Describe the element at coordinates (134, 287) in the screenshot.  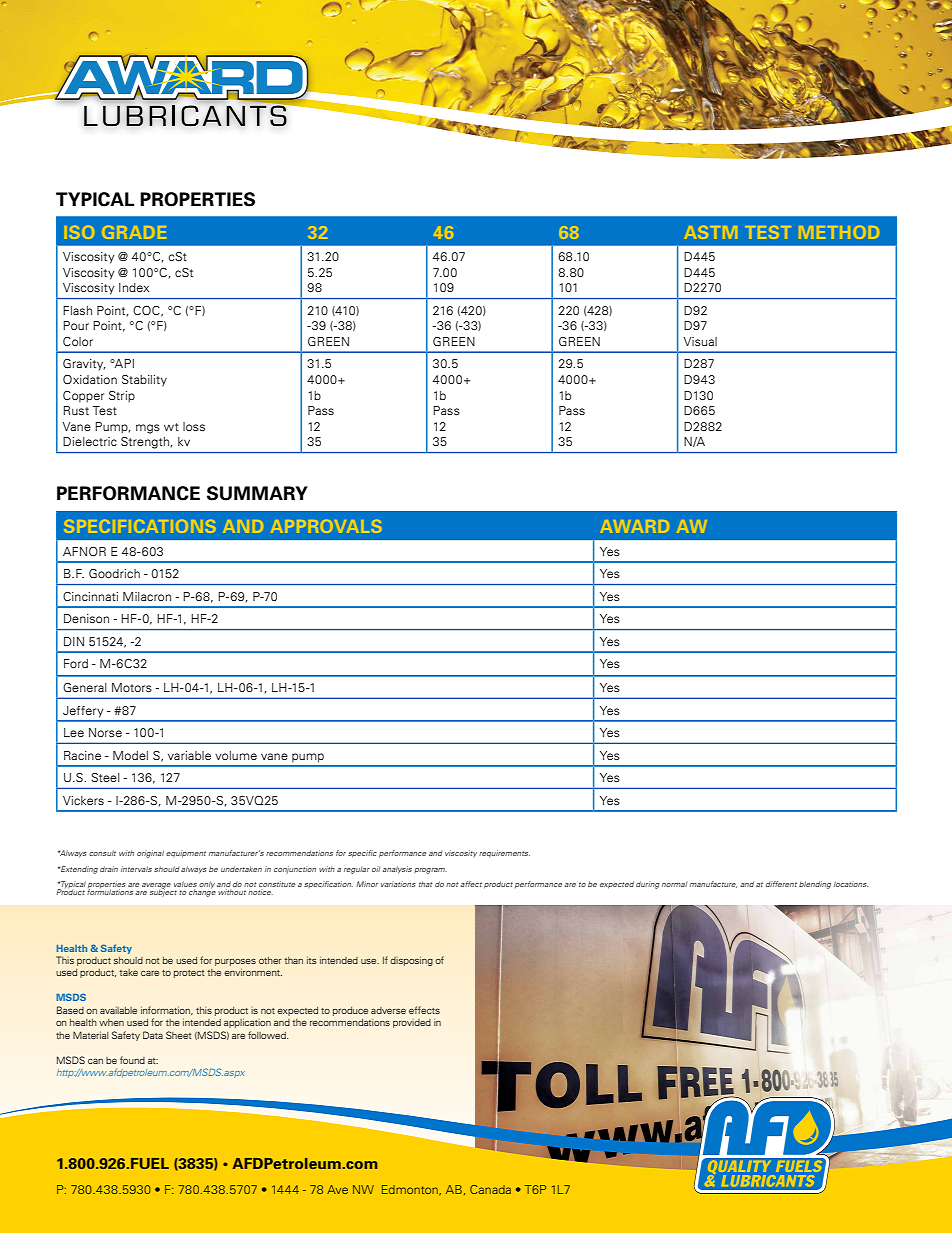
I see `Index` at that location.
